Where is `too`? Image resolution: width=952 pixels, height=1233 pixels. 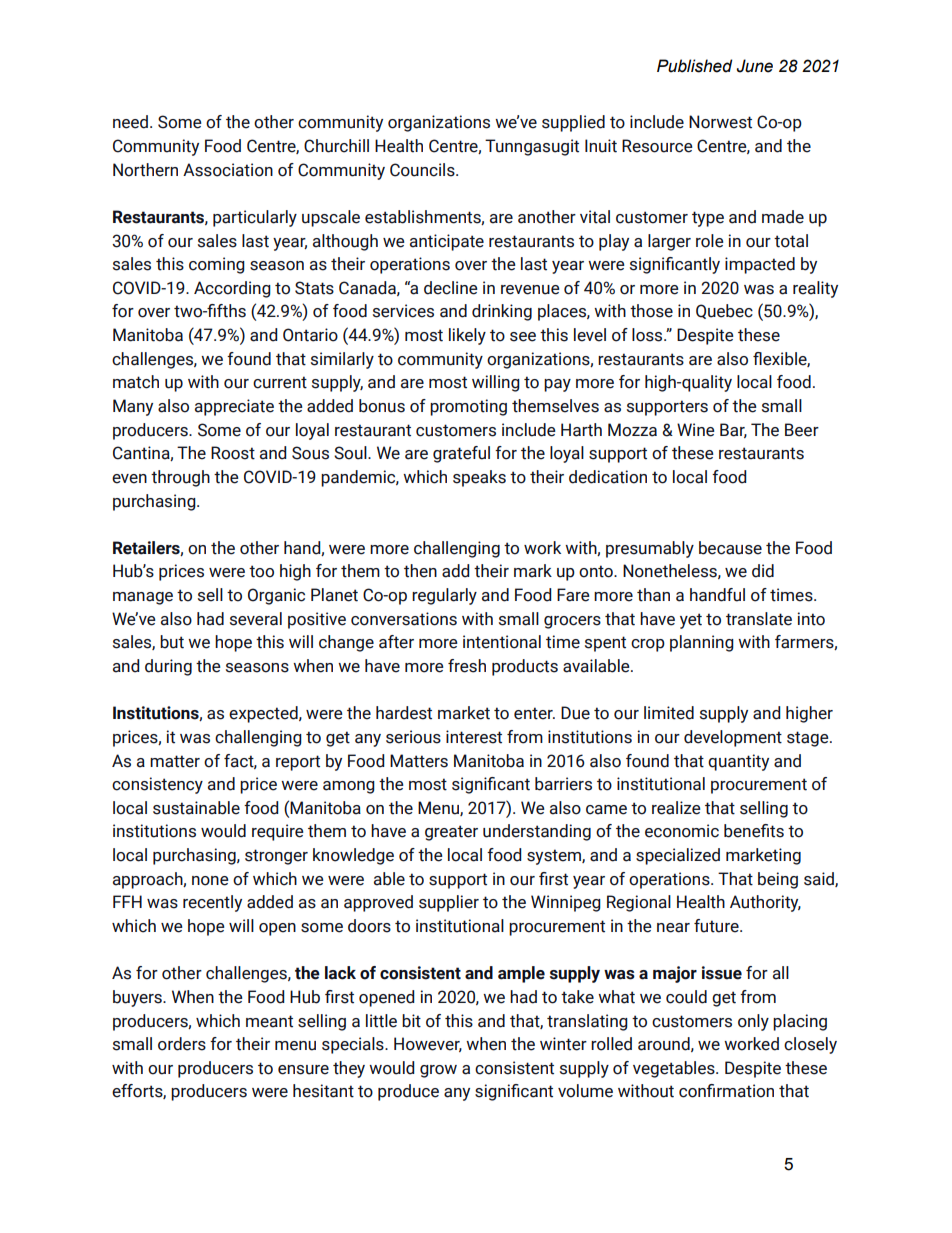
too is located at coordinates (261, 571).
